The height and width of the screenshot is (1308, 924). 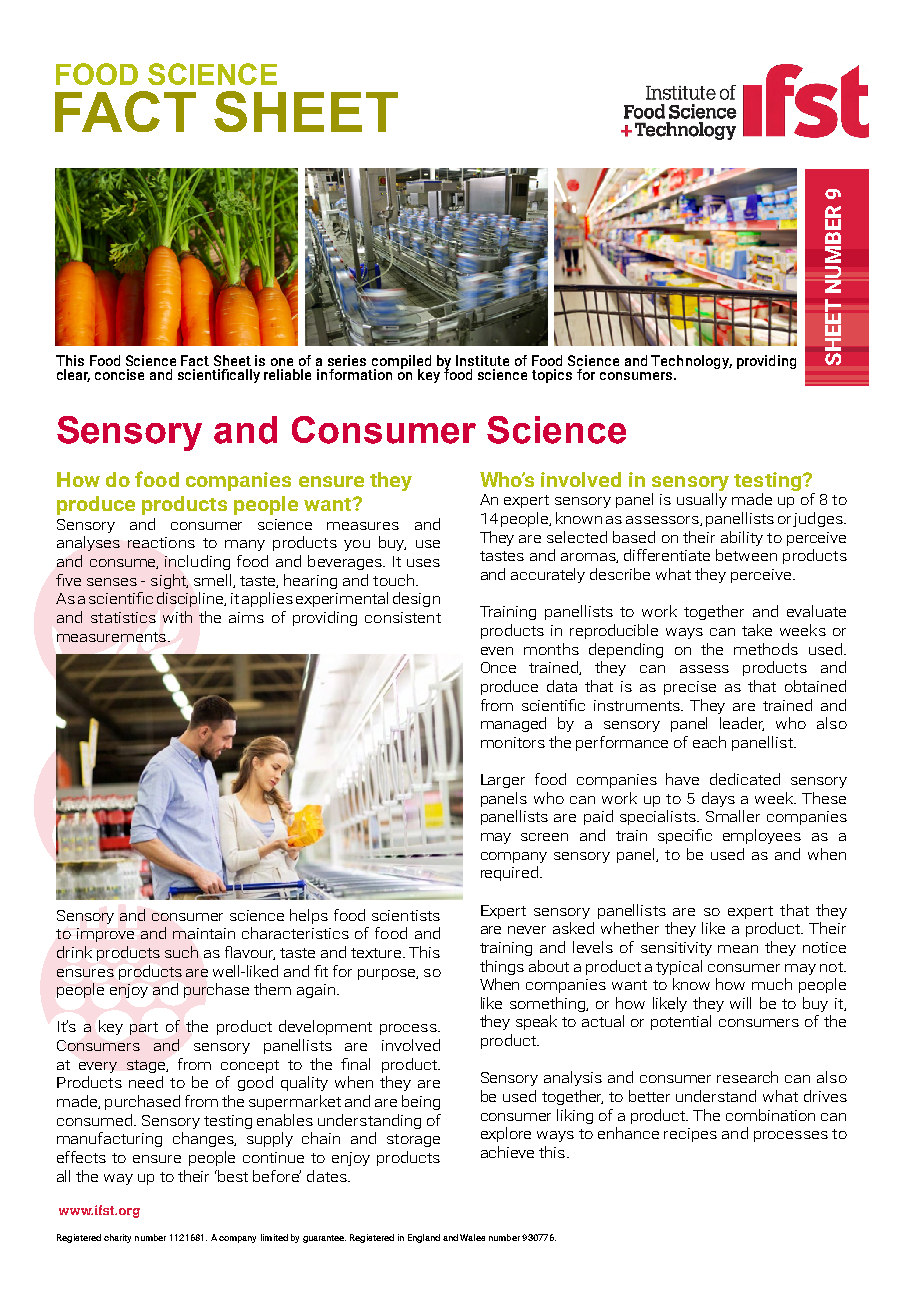 I want to click on topics, so click(x=552, y=376).
